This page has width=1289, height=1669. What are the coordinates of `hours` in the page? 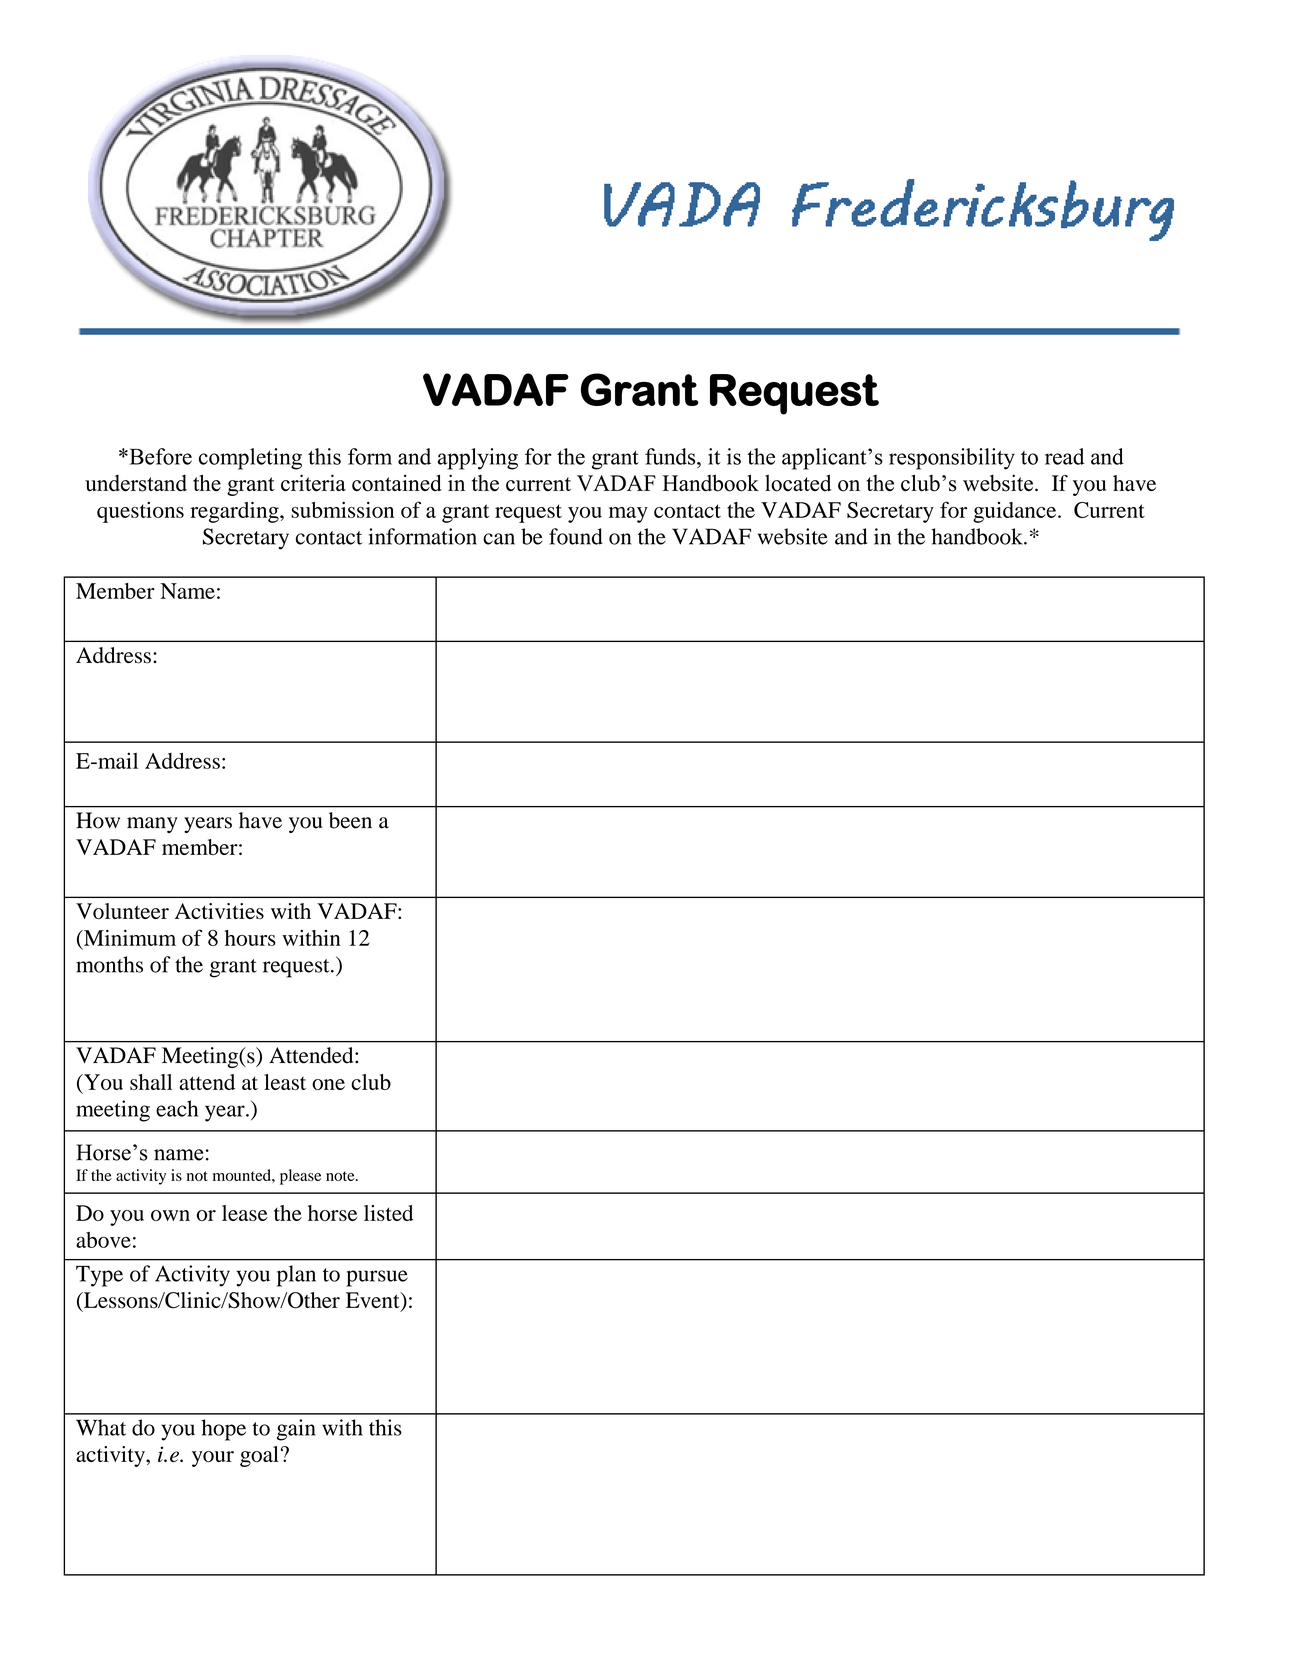 It's located at (250, 938).
